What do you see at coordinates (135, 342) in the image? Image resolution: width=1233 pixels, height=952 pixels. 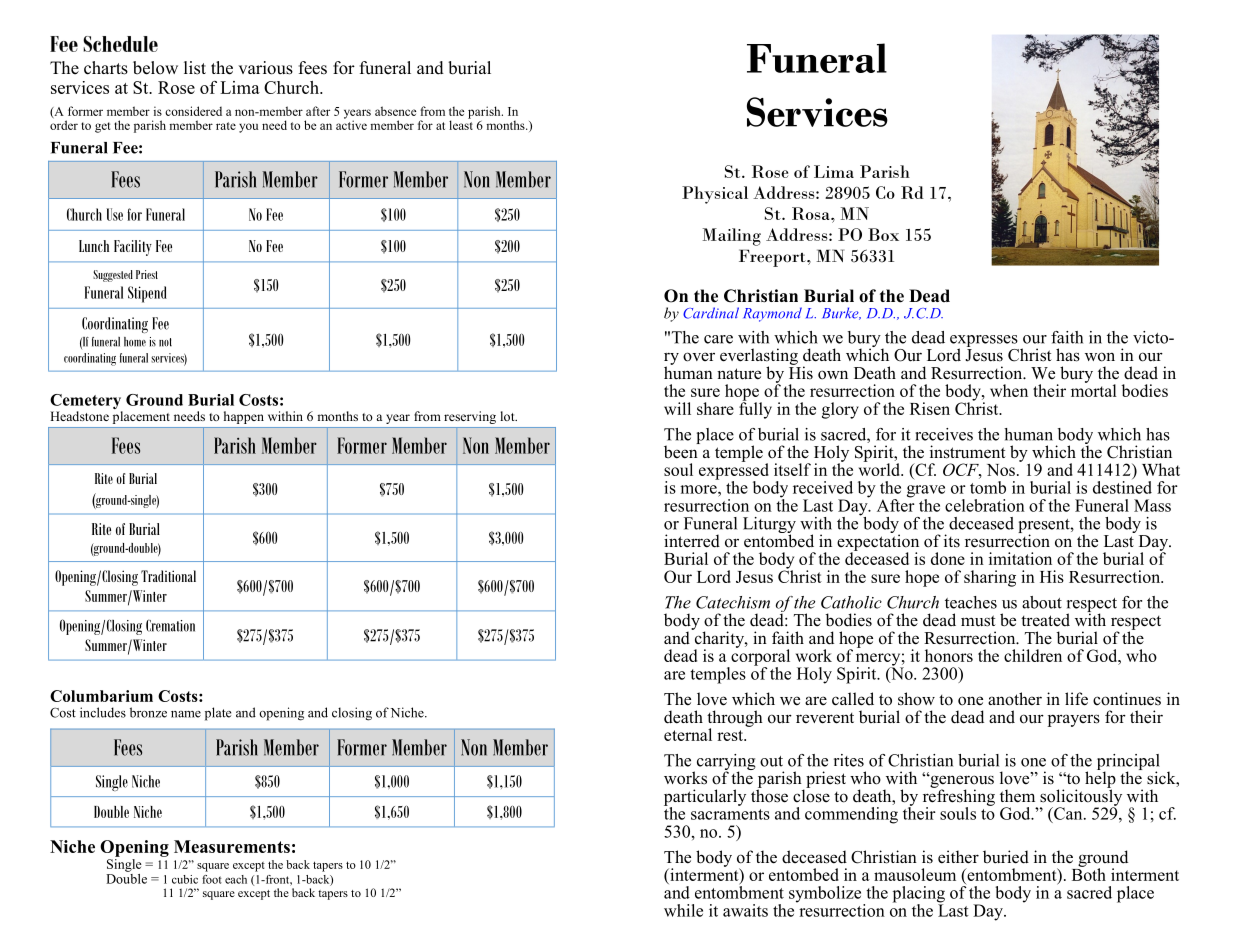 I see `home` at bounding box center [135, 342].
